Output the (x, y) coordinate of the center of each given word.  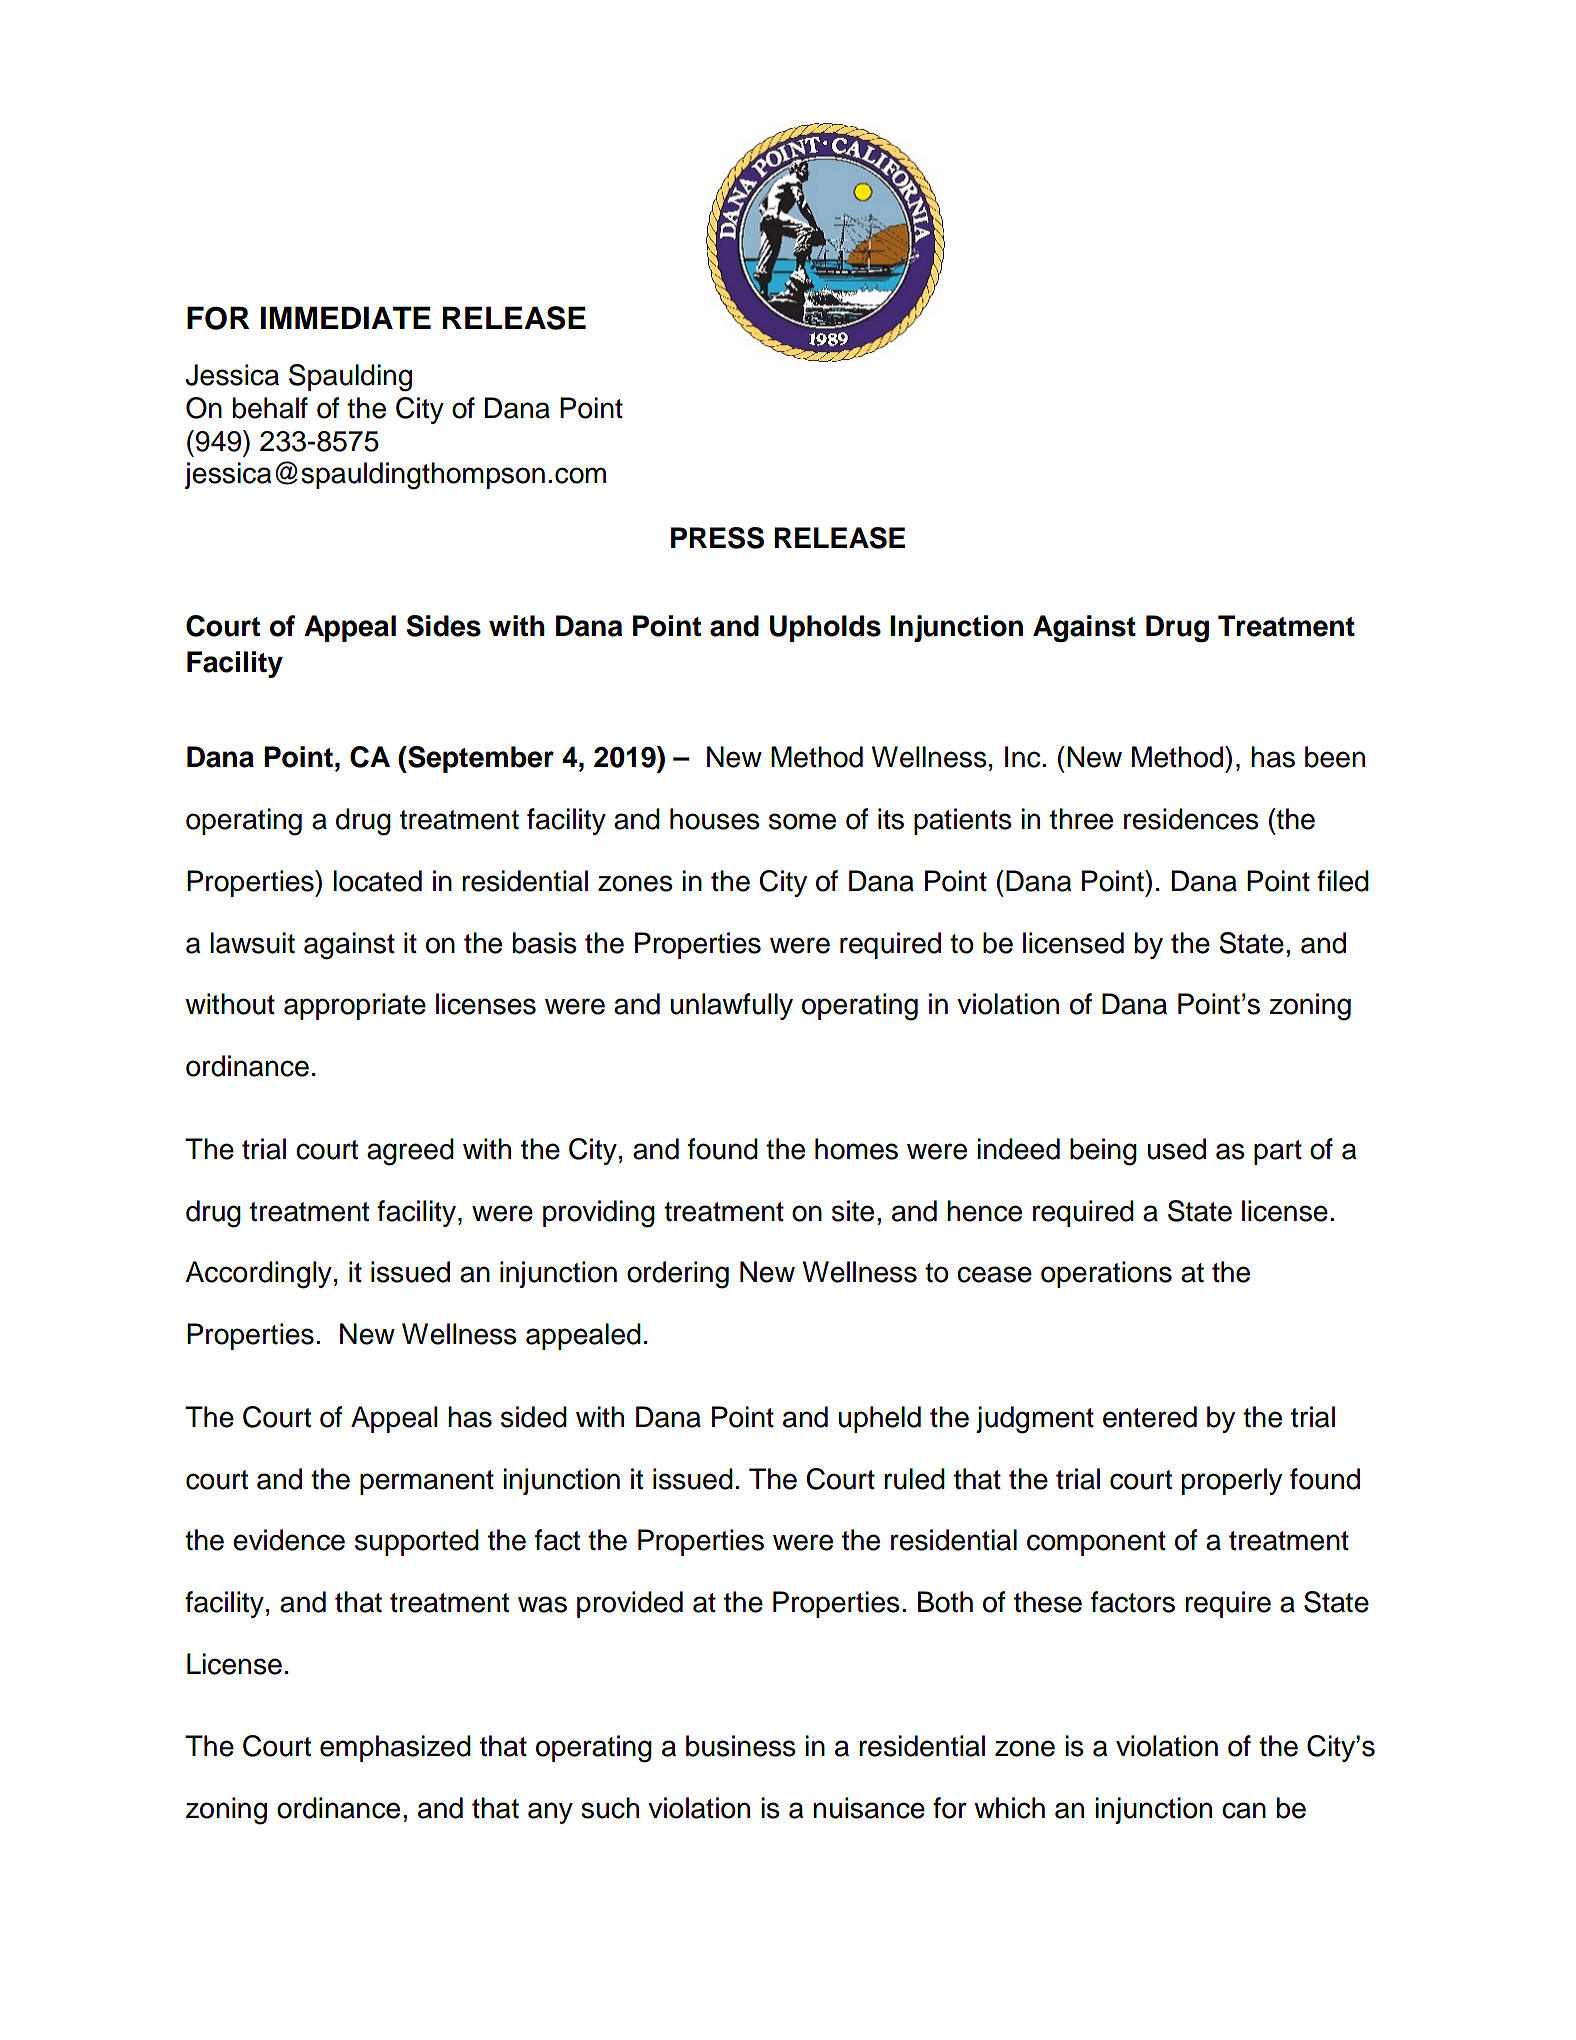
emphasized (395, 1748)
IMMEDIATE (346, 317)
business (741, 1746)
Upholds (825, 628)
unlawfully (732, 1006)
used (1177, 1149)
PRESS (717, 538)
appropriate (355, 1006)
